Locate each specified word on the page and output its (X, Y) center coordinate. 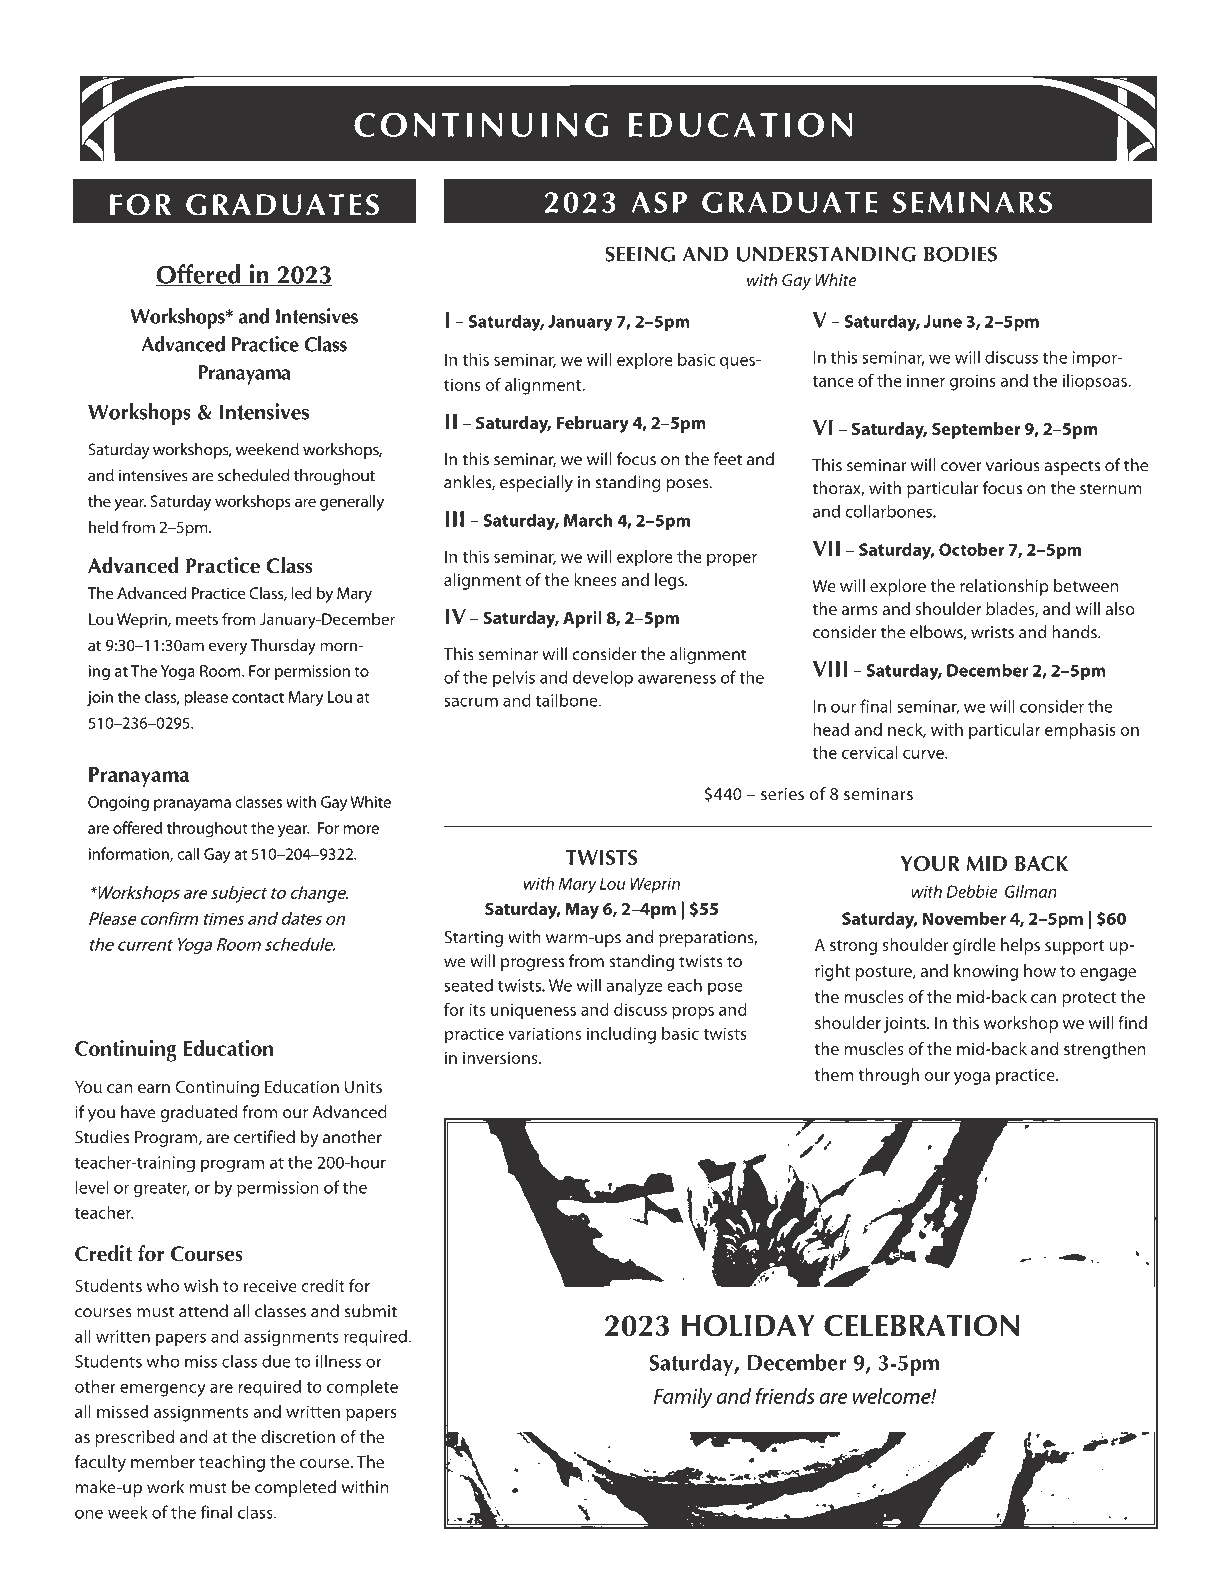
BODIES (960, 254)
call (188, 853)
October (972, 549)
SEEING (640, 254)
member (163, 1461)
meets (197, 620)
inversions (501, 1058)
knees (595, 579)
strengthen (1105, 1050)
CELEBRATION (921, 1325)
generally (352, 503)
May (582, 911)
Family (683, 1398)
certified (264, 1137)
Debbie (971, 891)
